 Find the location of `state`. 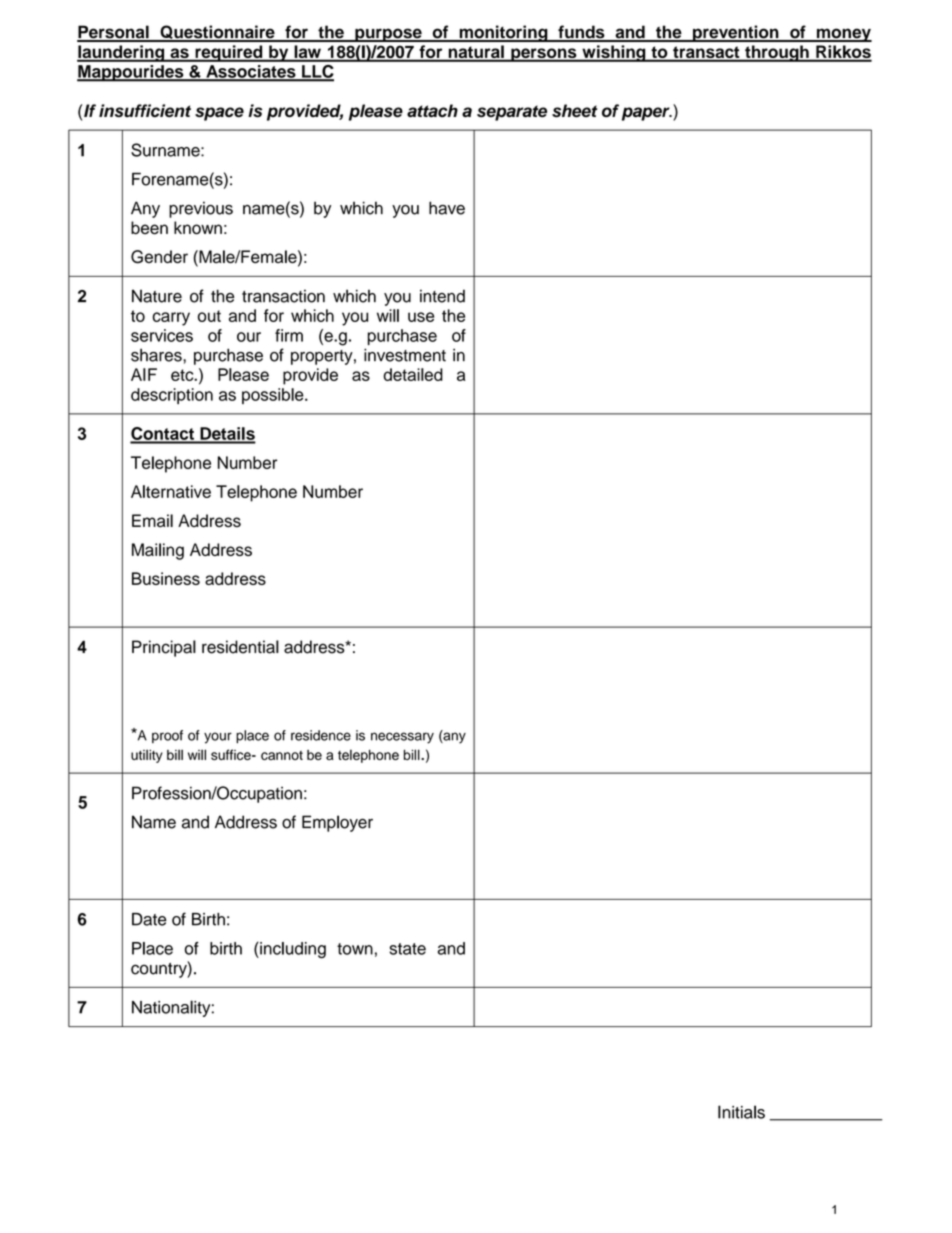

state is located at coordinates (407, 949).
